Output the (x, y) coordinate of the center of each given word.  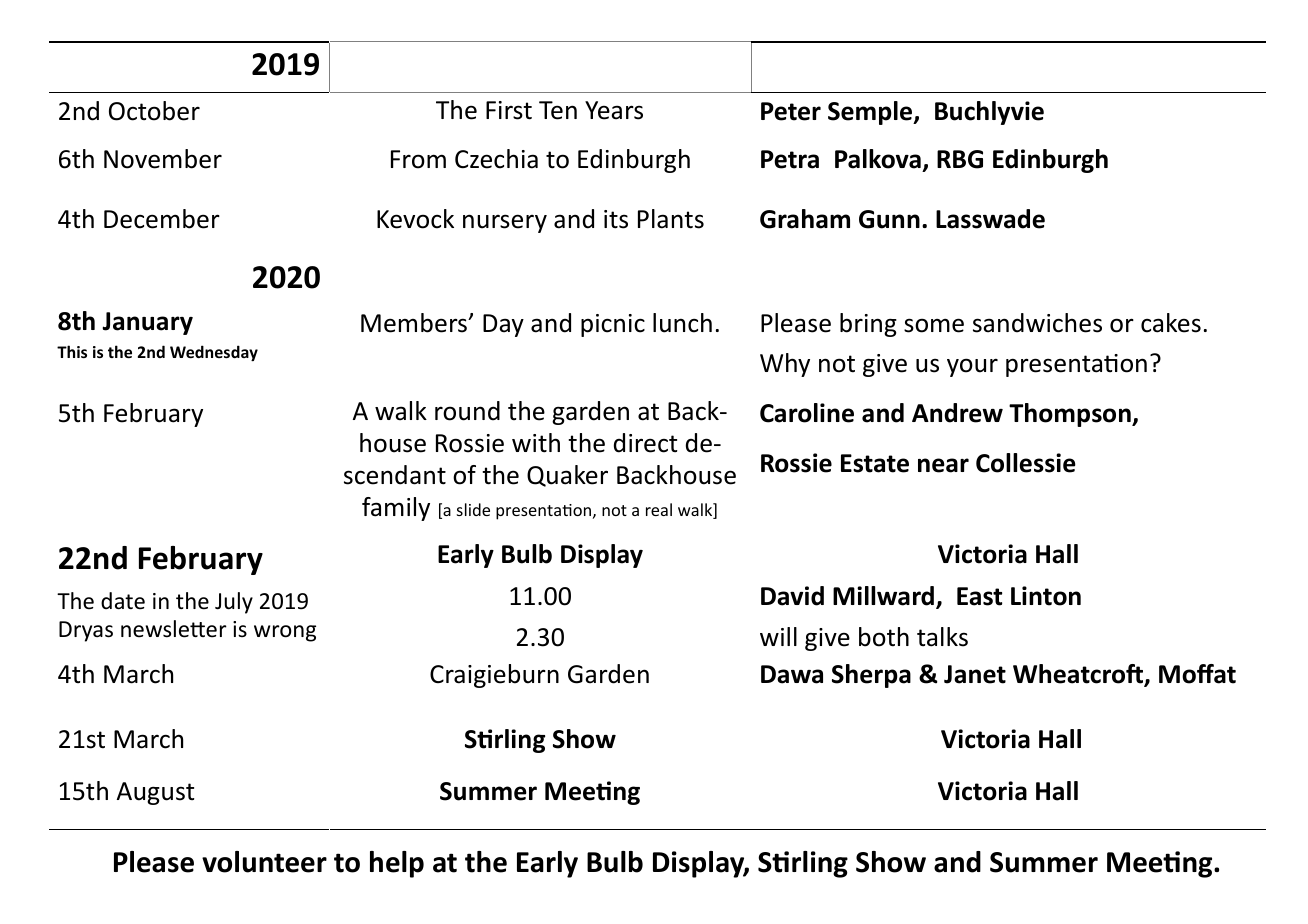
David (792, 596)
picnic (613, 325)
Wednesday (214, 353)
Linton (1046, 596)
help (397, 864)
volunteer (264, 862)
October (154, 111)
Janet (975, 674)
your (972, 367)
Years (614, 110)
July (234, 603)
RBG (960, 159)
